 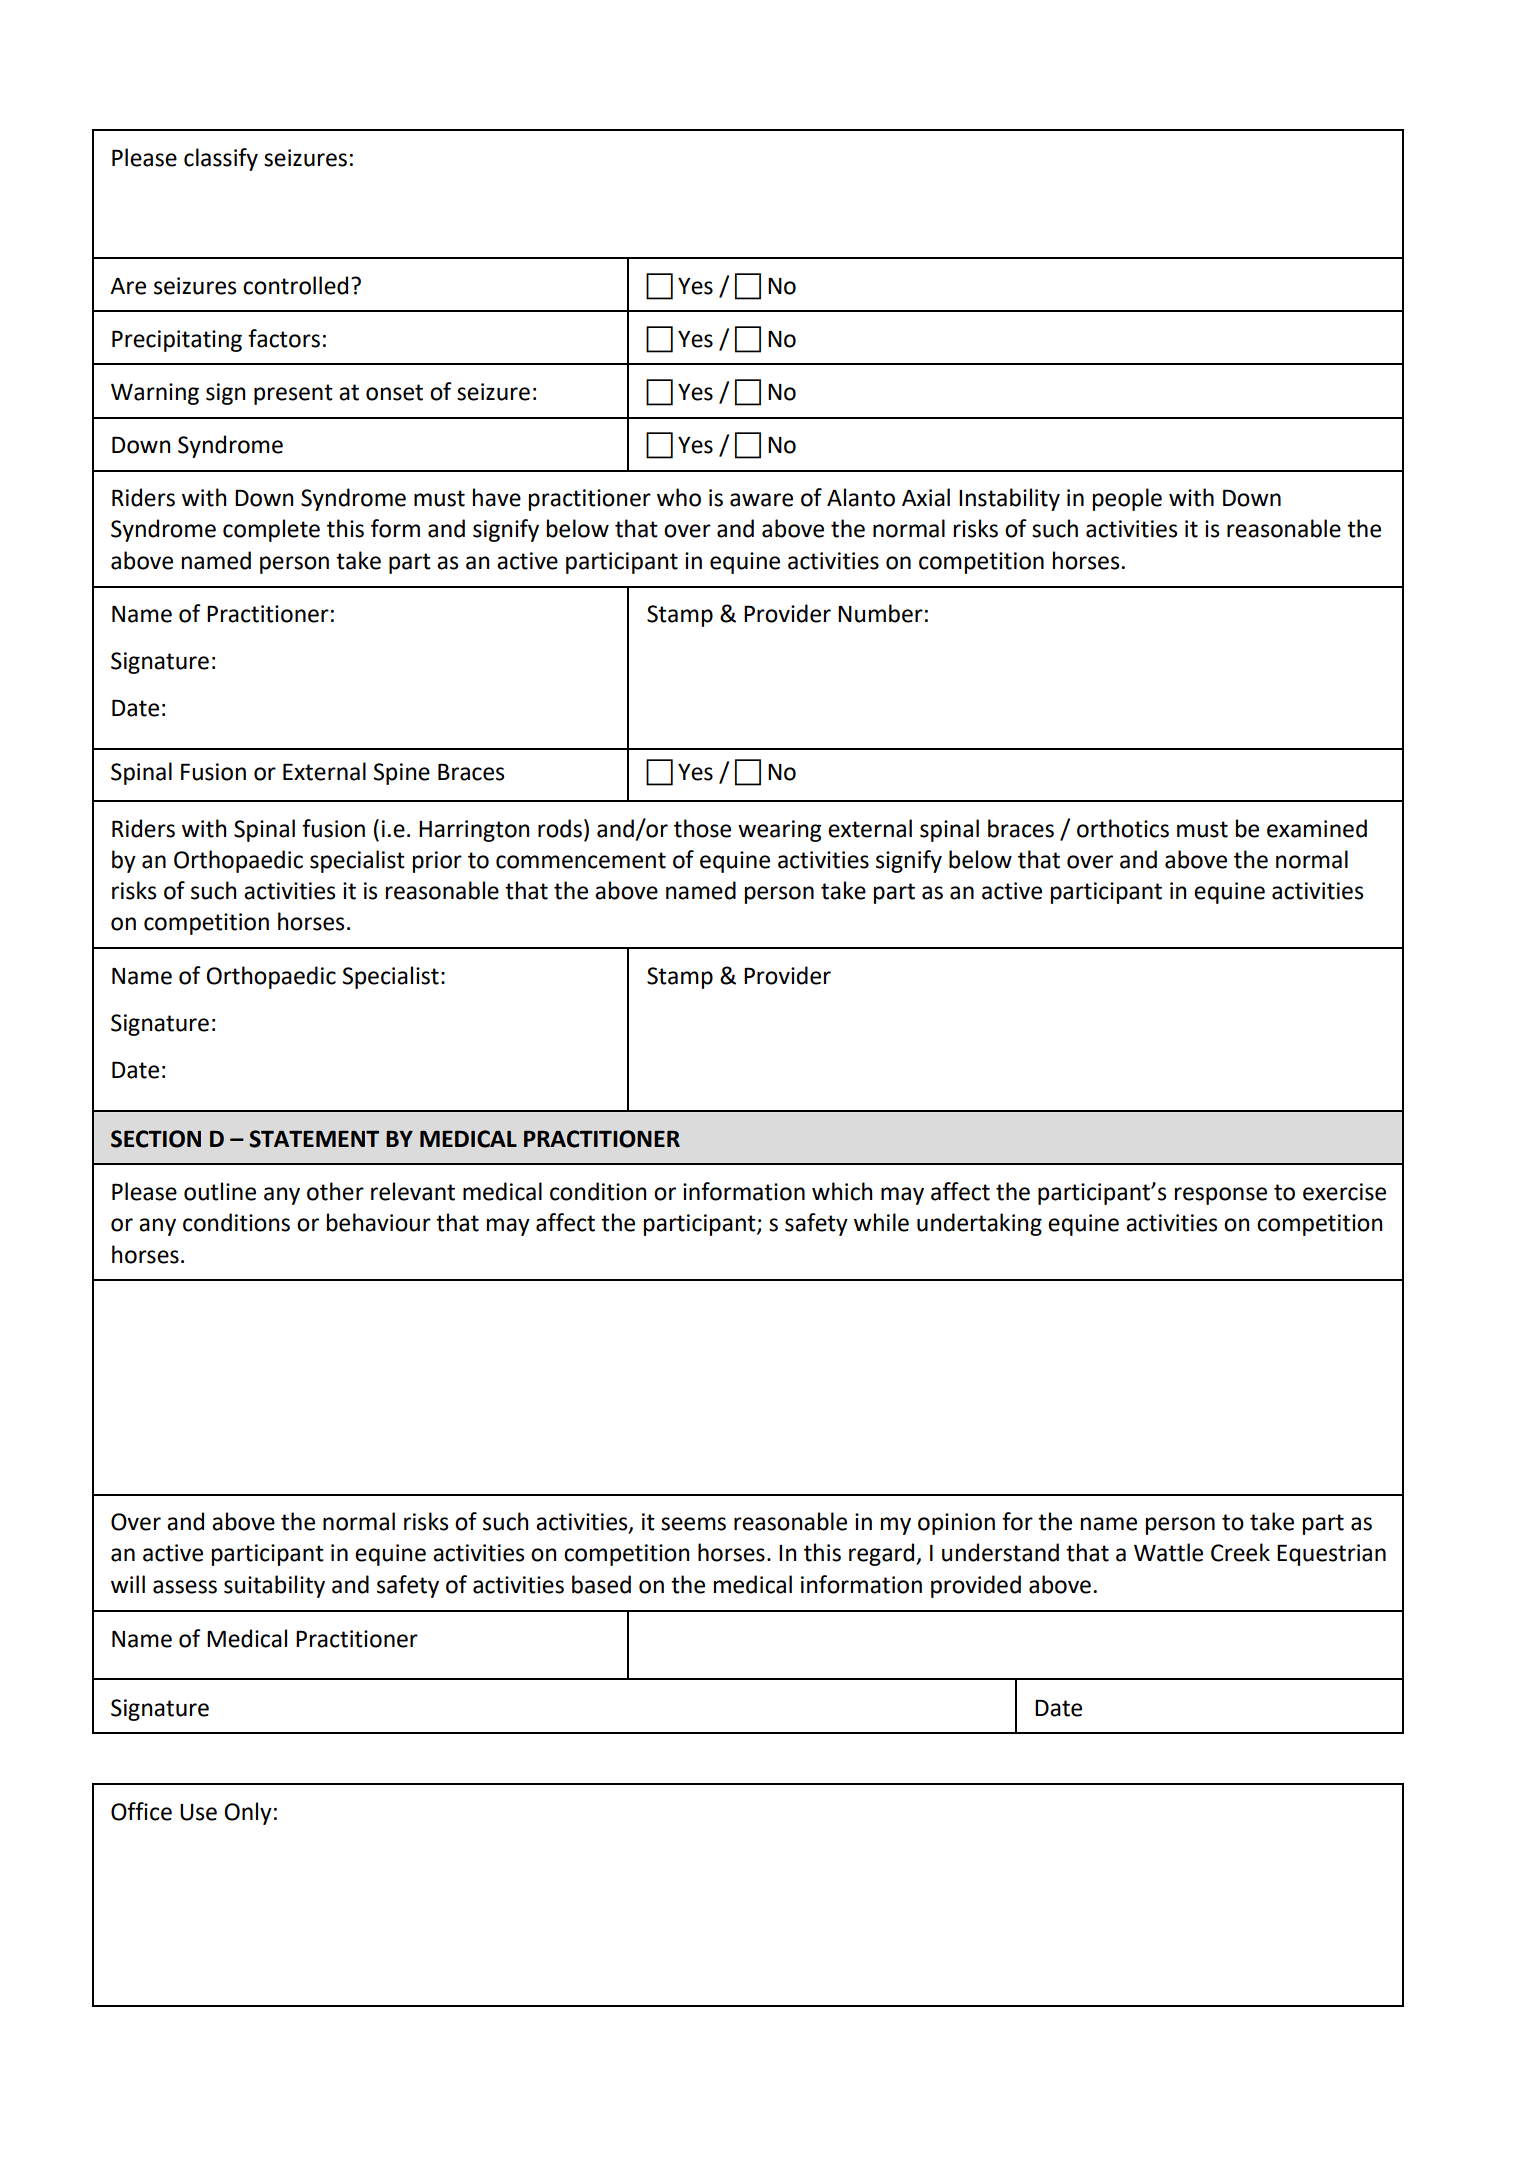 What do you see at coordinates (1123, 828) in the image?
I see `orthotics` at bounding box center [1123, 828].
